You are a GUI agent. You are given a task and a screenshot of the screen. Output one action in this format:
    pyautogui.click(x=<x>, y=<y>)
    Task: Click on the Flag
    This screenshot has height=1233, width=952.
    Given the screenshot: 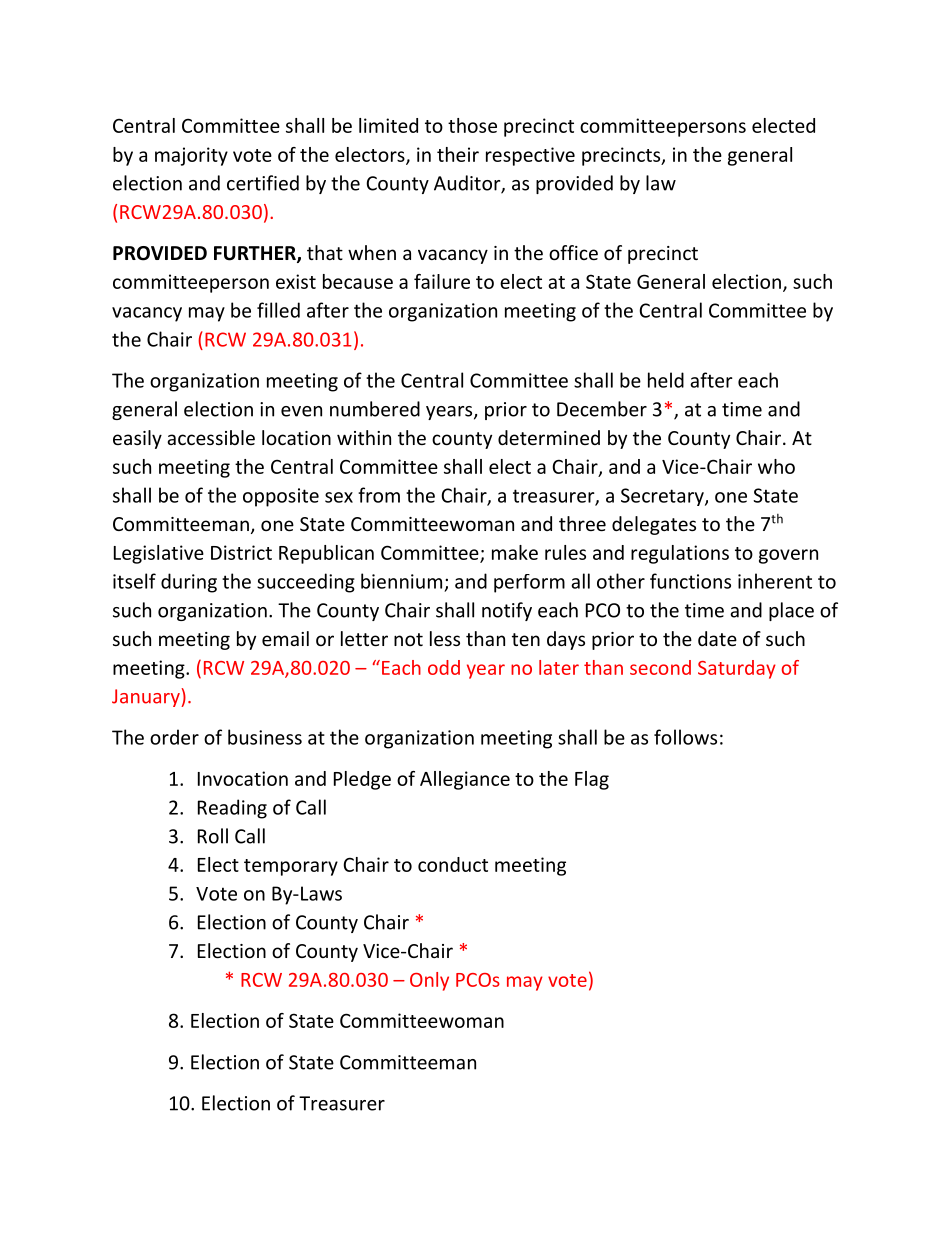 What is the action you would take?
    pyautogui.click(x=592, y=780)
